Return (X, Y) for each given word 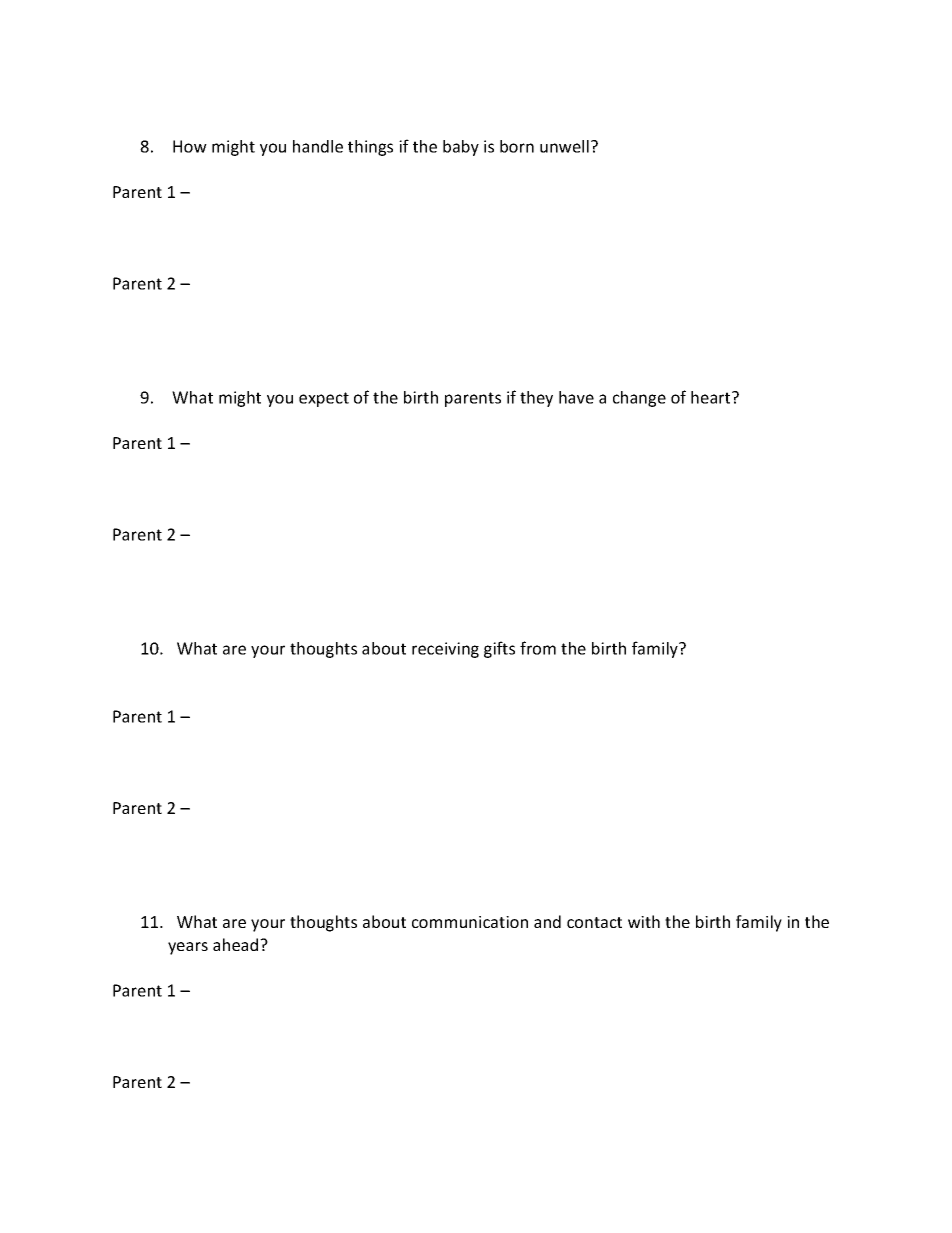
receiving (445, 650)
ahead (237, 944)
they (536, 399)
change (639, 399)
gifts (499, 649)
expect (324, 399)
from (538, 648)
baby (461, 148)
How (190, 146)
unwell (564, 146)
